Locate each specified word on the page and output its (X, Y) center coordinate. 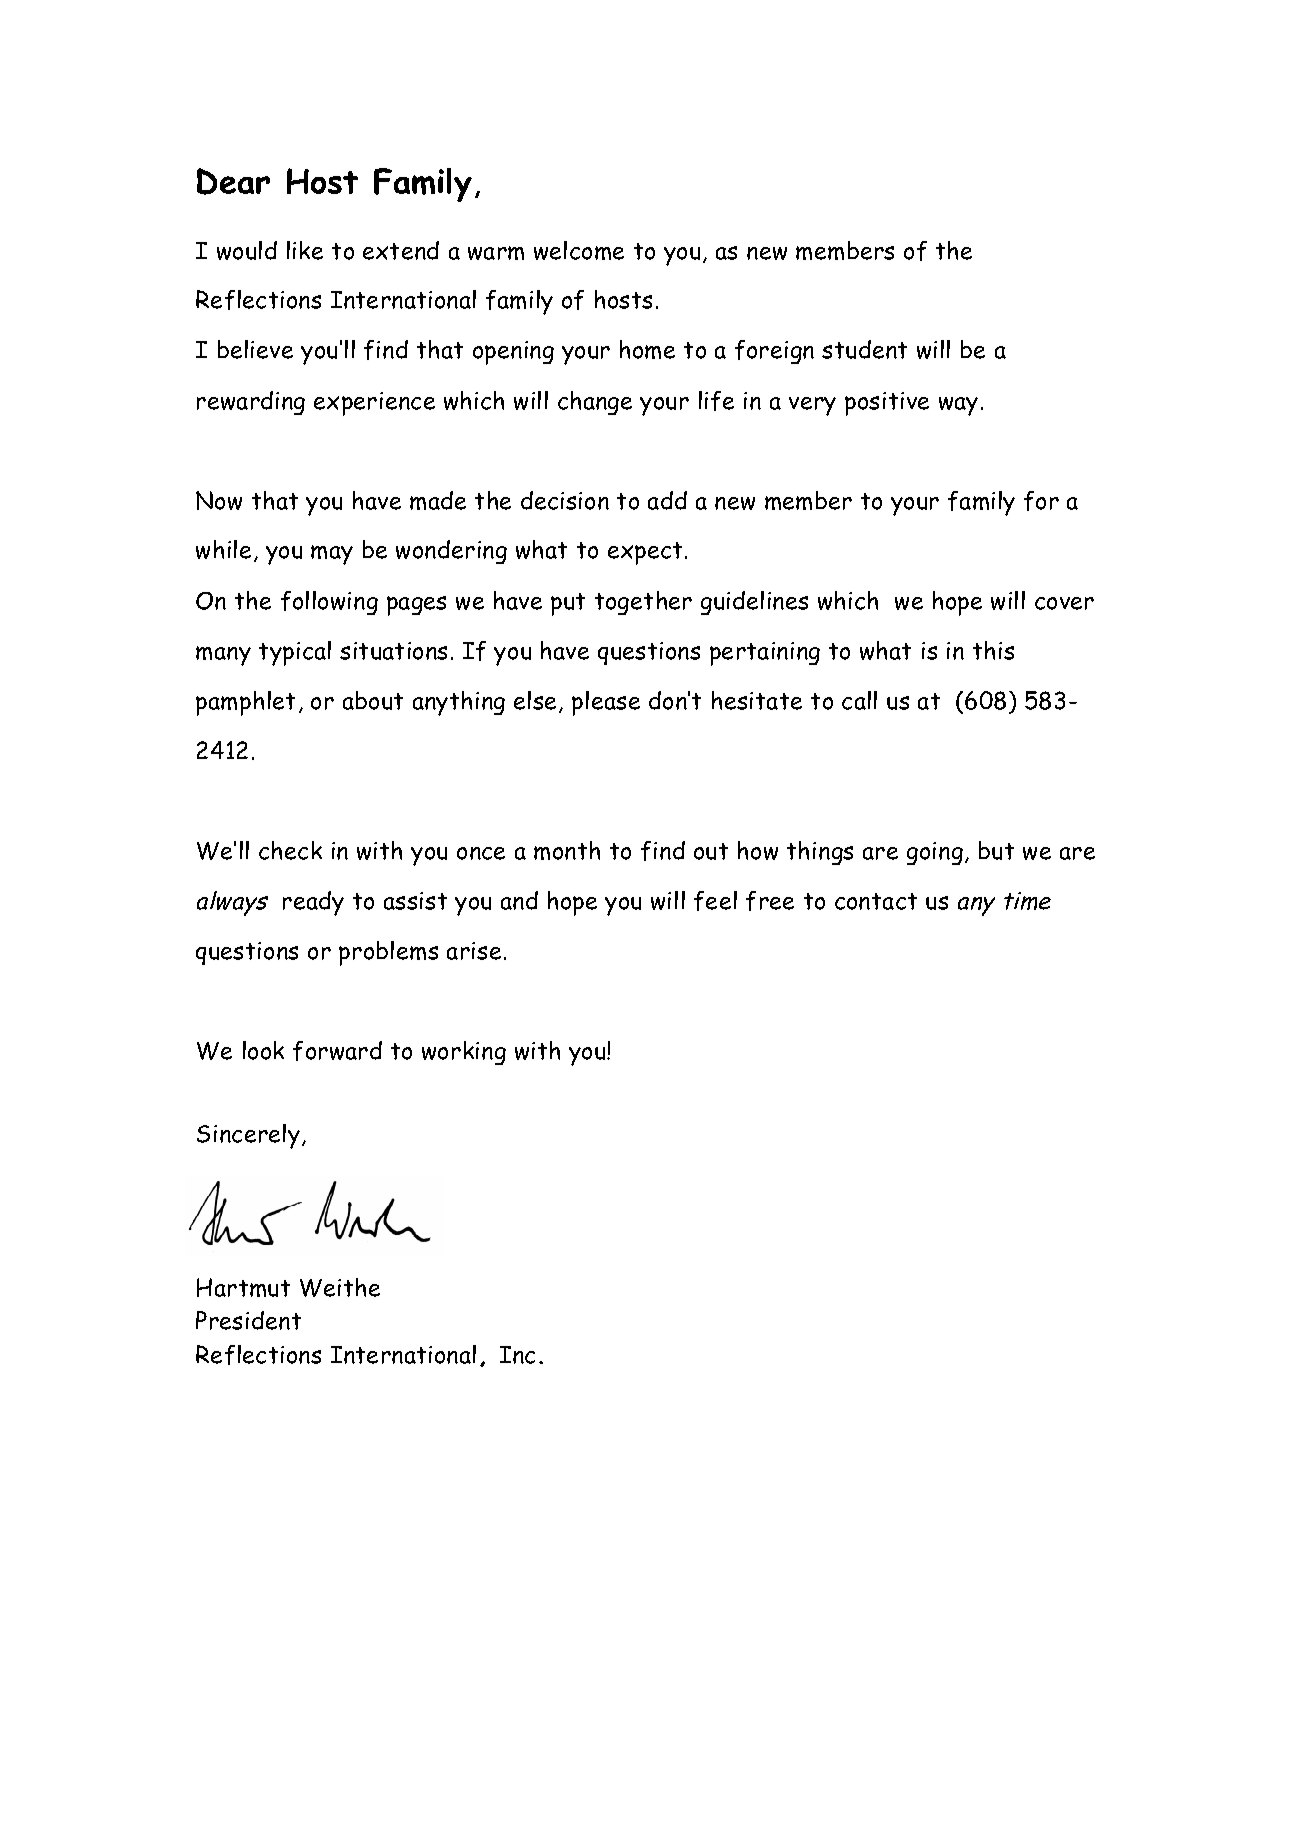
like (305, 250)
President (248, 1320)
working (464, 1053)
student (864, 349)
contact (876, 901)
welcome (579, 250)
